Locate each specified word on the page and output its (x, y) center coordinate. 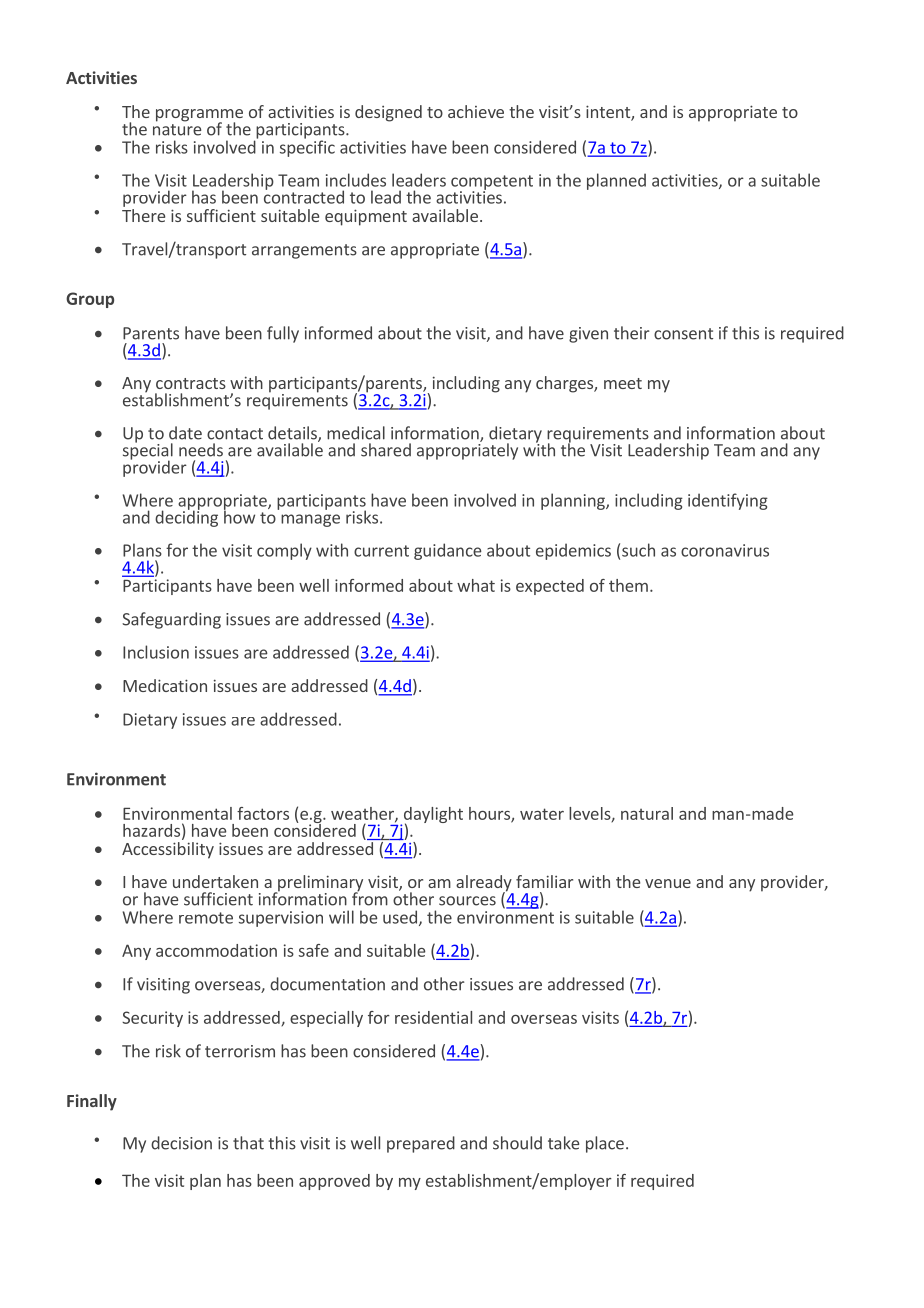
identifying (728, 501)
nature (177, 130)
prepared (421, 1144)
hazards (151, 830)
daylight (432, 816)
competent (492, 183)
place (605, 1144)
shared (386, 450)
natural (647, 813)
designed (388, 113)
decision (181, 1143)
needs (201, 450)
